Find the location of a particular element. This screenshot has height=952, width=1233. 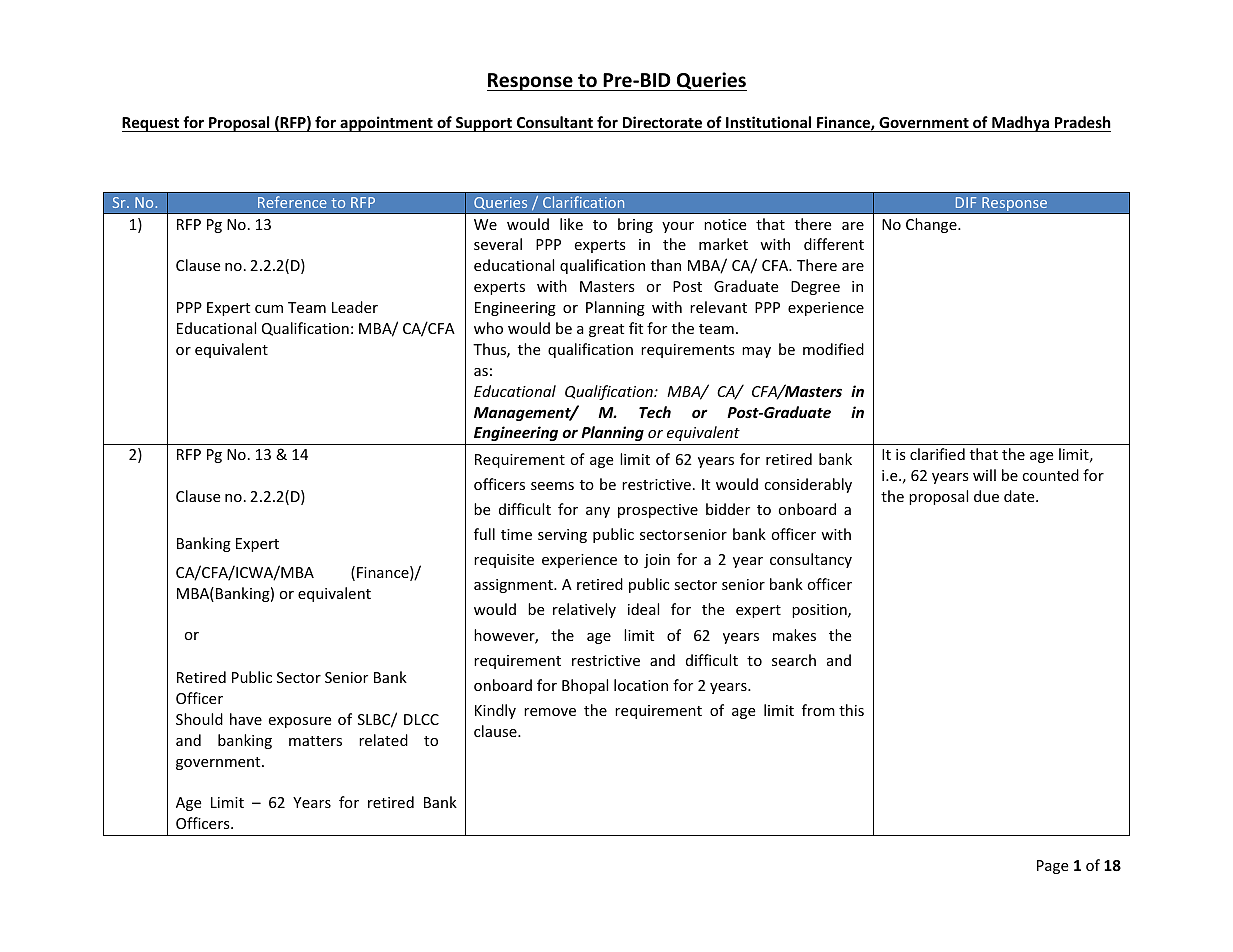

than is located at coordinates (666, 265).
